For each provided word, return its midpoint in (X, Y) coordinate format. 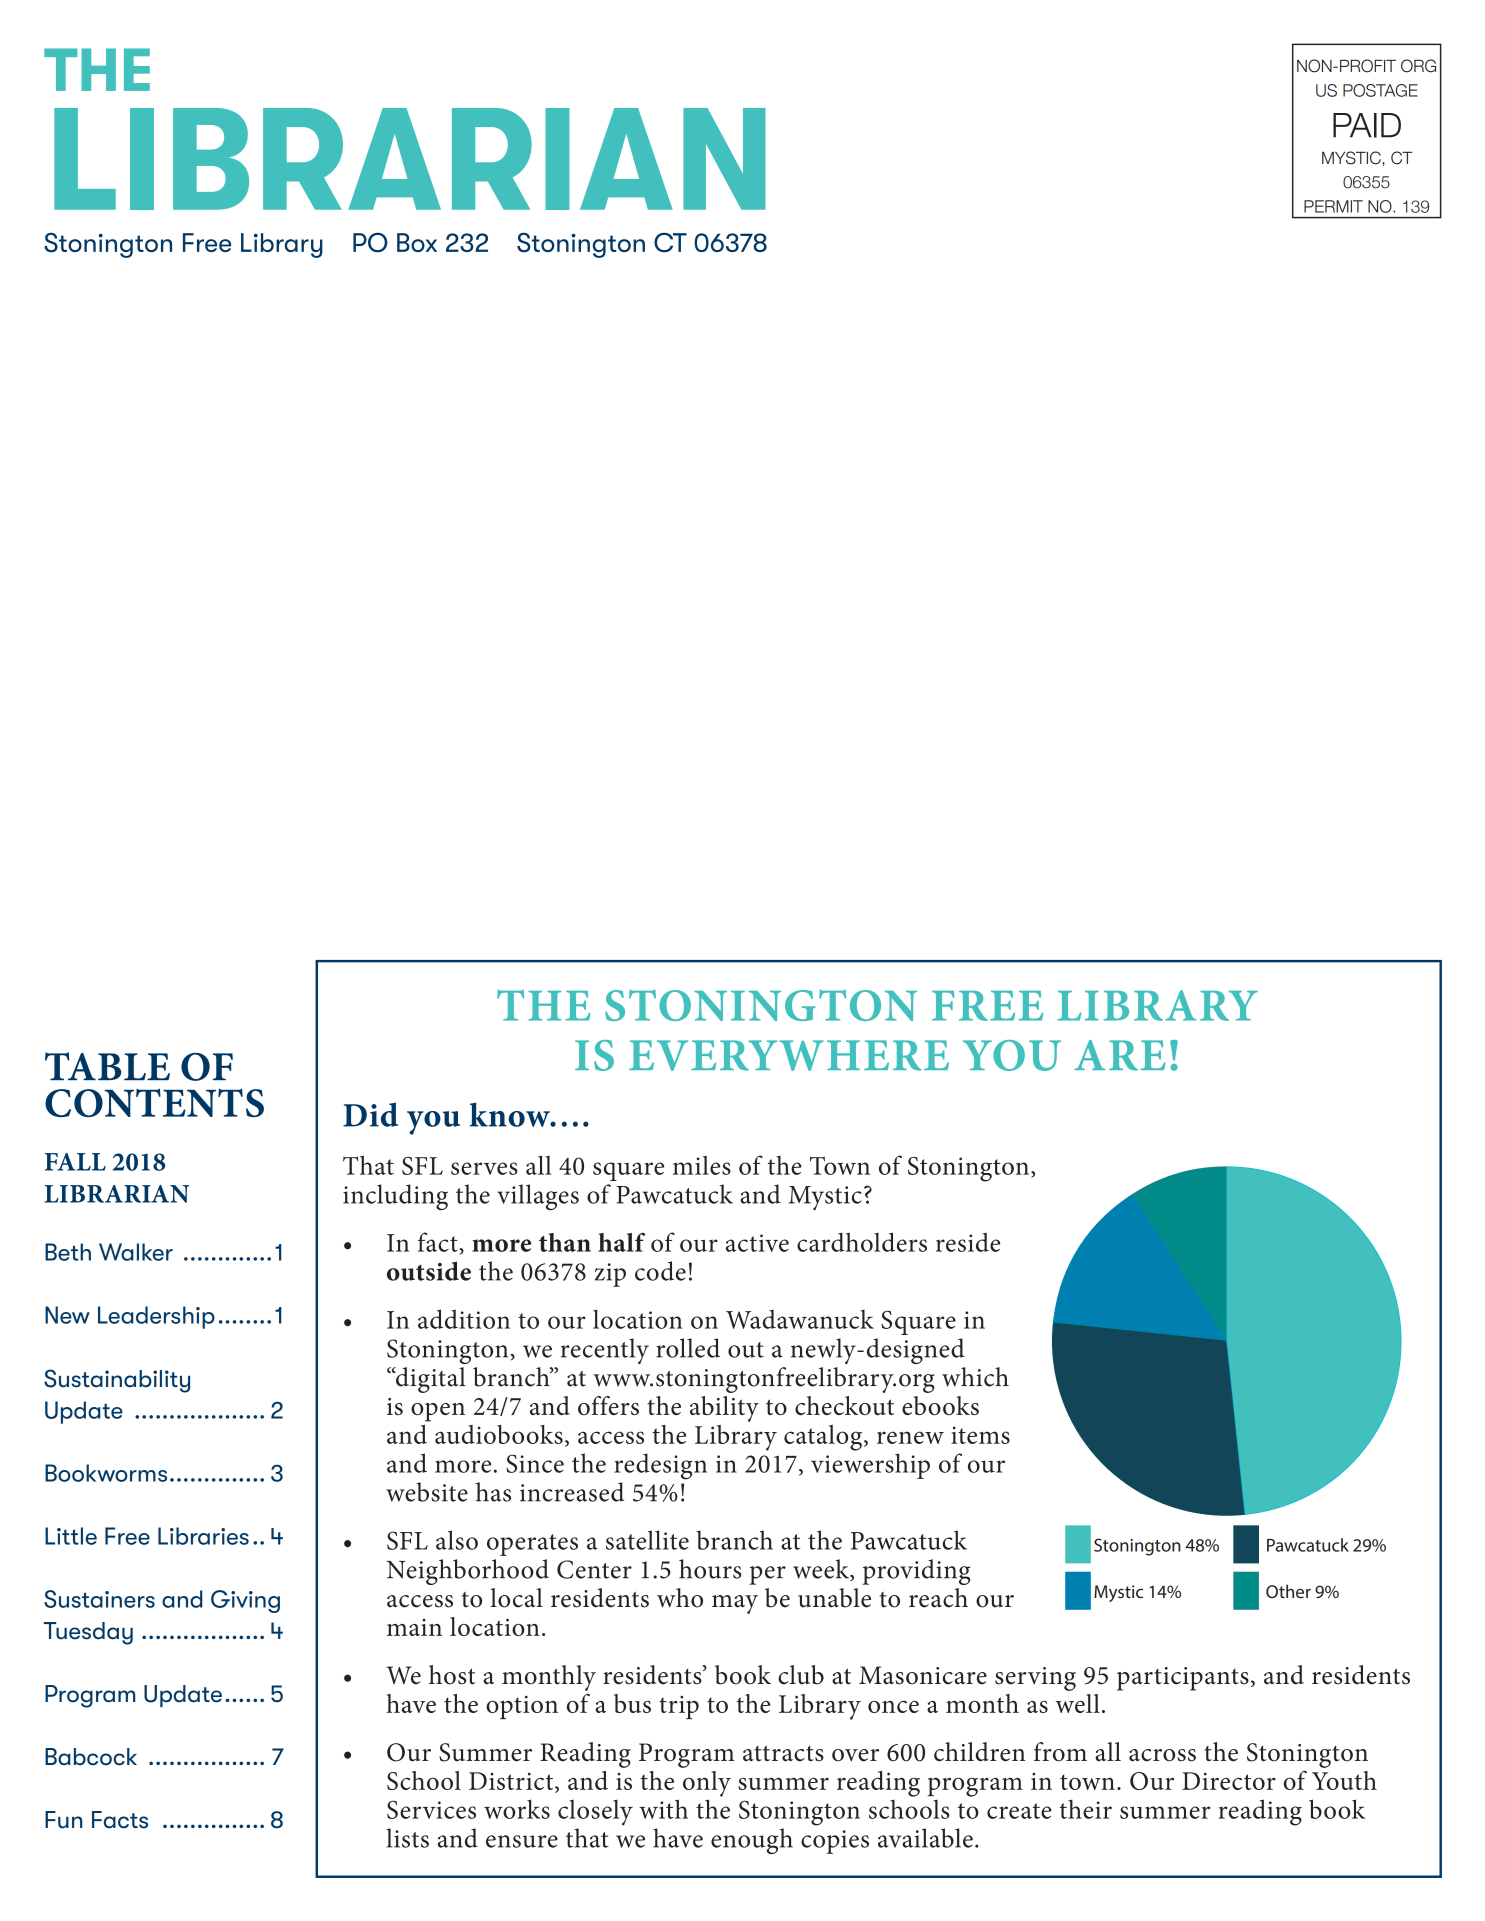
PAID (1367, 125)
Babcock (91, 1757)
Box (417, 242)
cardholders (862, 1242)
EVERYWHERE (789, 1055)
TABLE (107, 1066)
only (707, 1784)
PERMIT (1333, 206)
